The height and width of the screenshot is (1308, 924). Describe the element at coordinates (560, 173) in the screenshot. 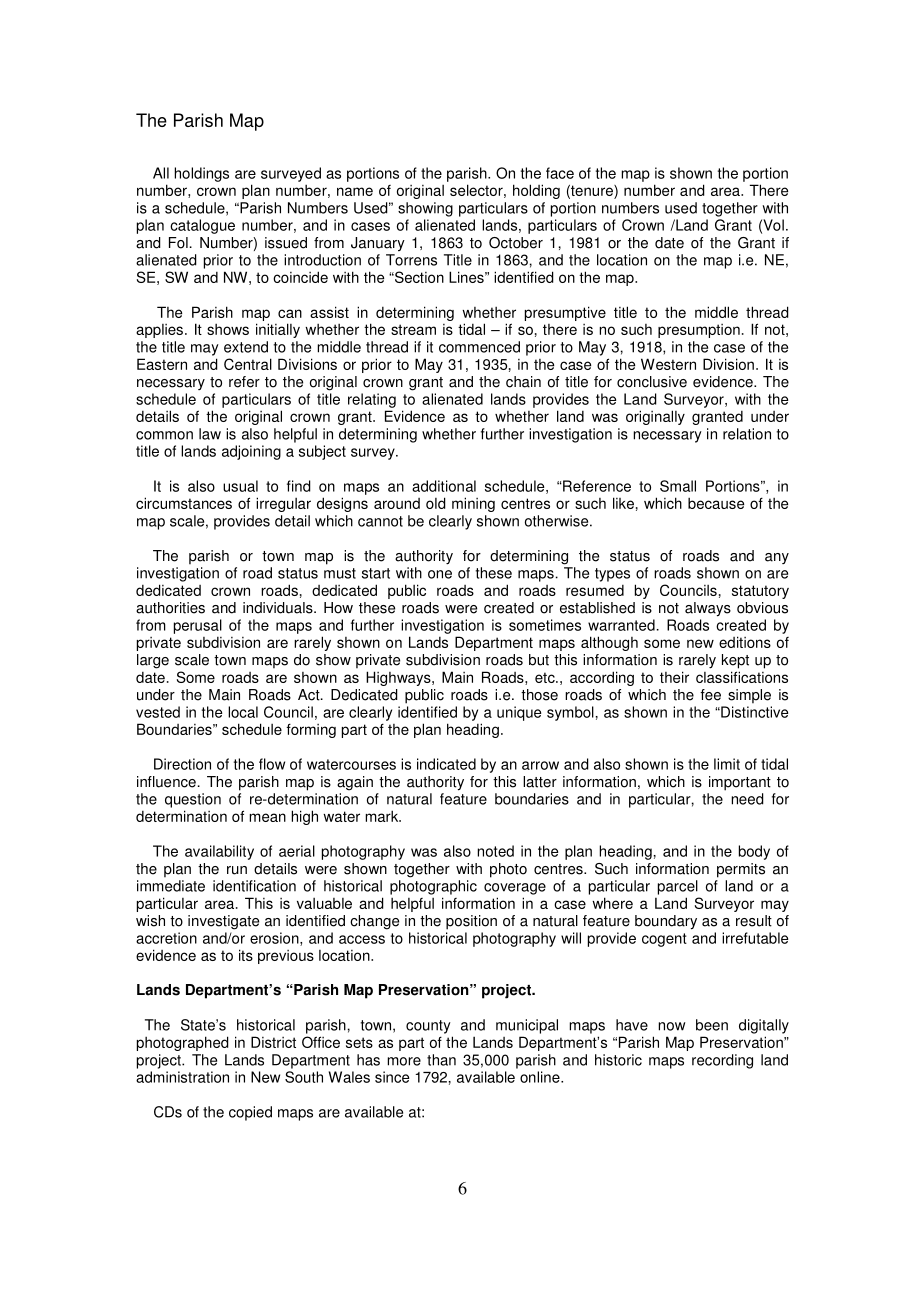

I see `face` at that location.
